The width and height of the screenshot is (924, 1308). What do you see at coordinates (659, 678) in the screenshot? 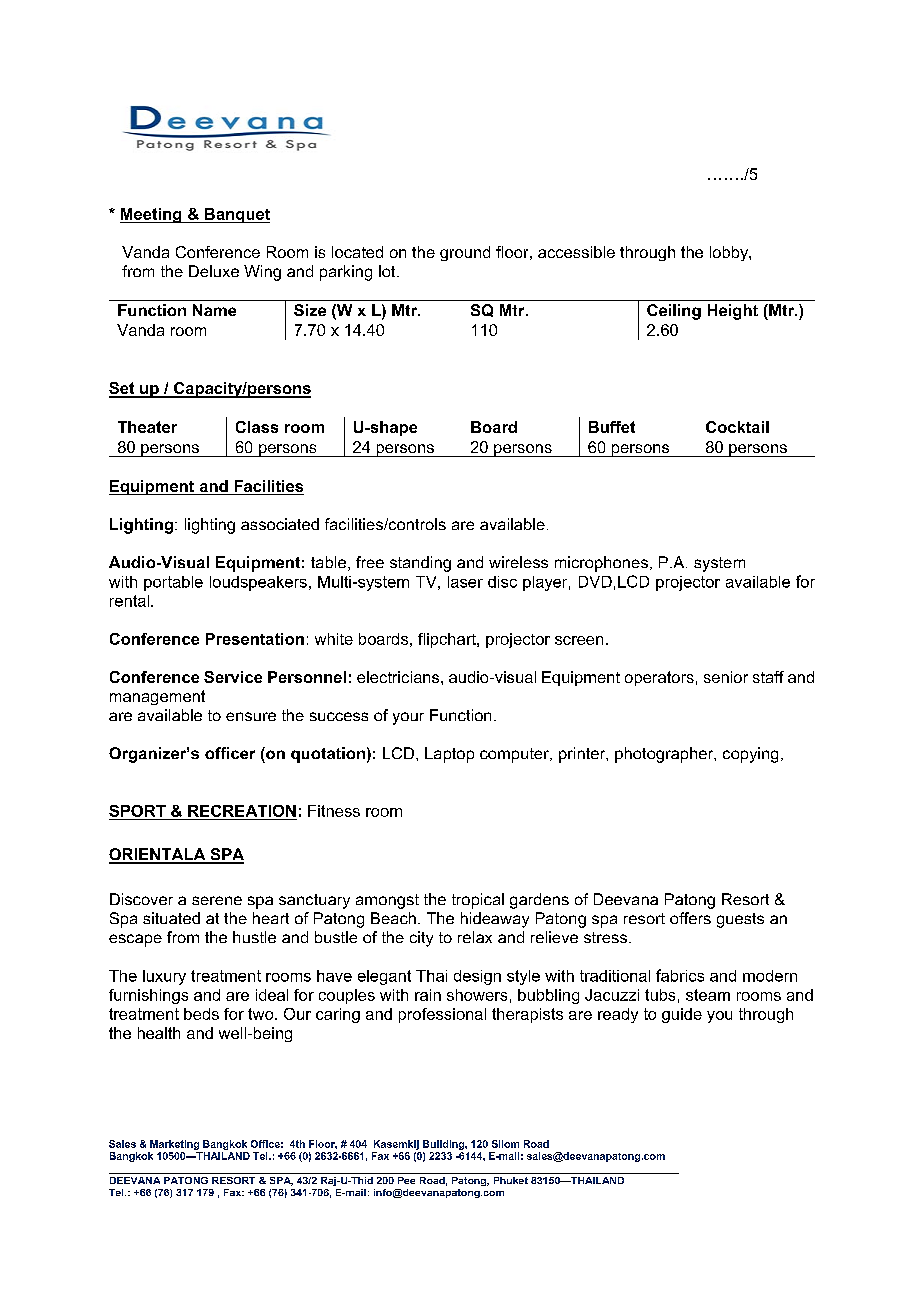
I see `operators` at bounding box center [659, 678].
